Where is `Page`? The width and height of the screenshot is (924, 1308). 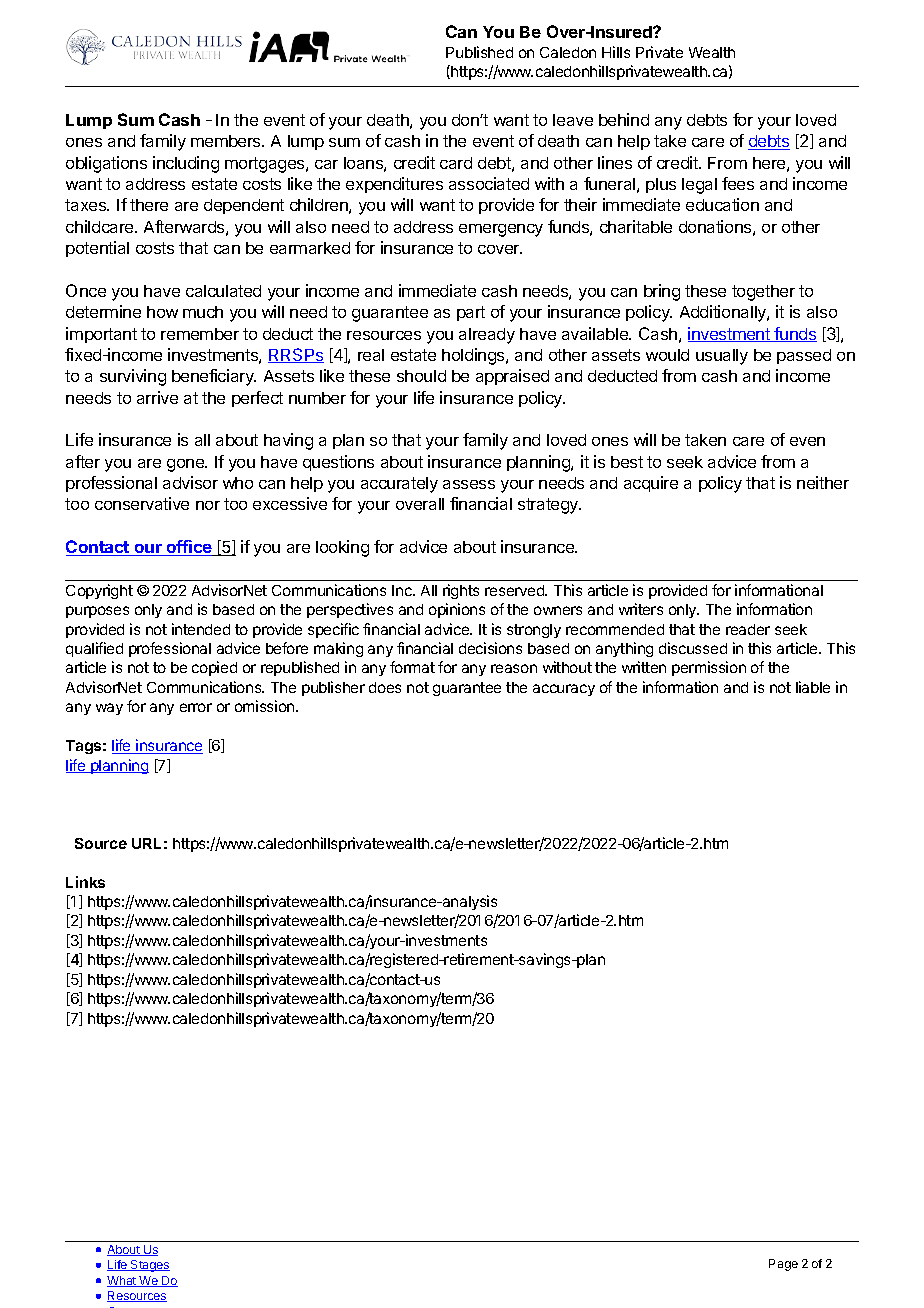 Page is located at coordinates (783, 1265).
